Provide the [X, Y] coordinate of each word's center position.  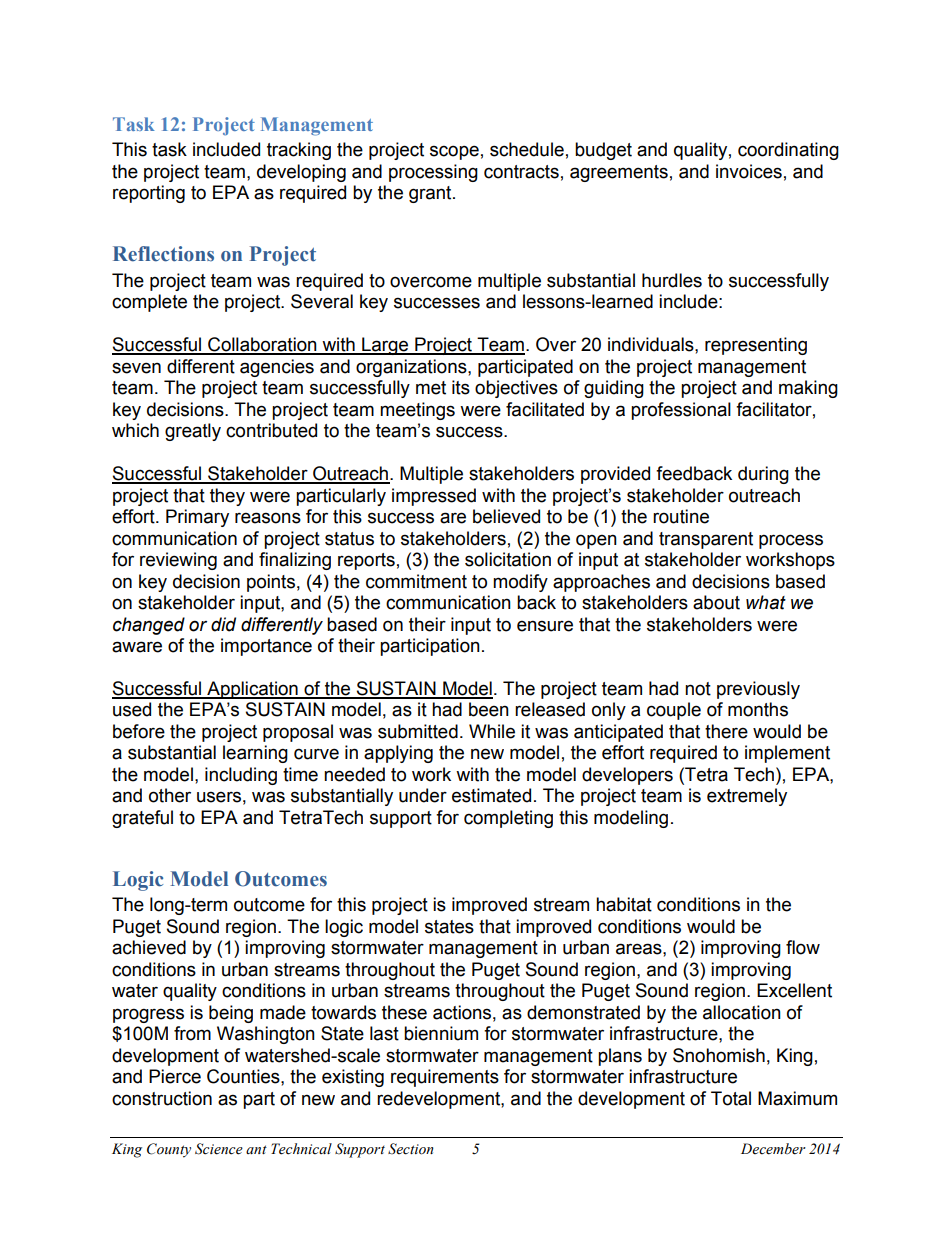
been [489, 709]
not [698, 689]
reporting [149, 194]
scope [454, 152]
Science [219, 1149]
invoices [749, 171]
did [223, 624]
